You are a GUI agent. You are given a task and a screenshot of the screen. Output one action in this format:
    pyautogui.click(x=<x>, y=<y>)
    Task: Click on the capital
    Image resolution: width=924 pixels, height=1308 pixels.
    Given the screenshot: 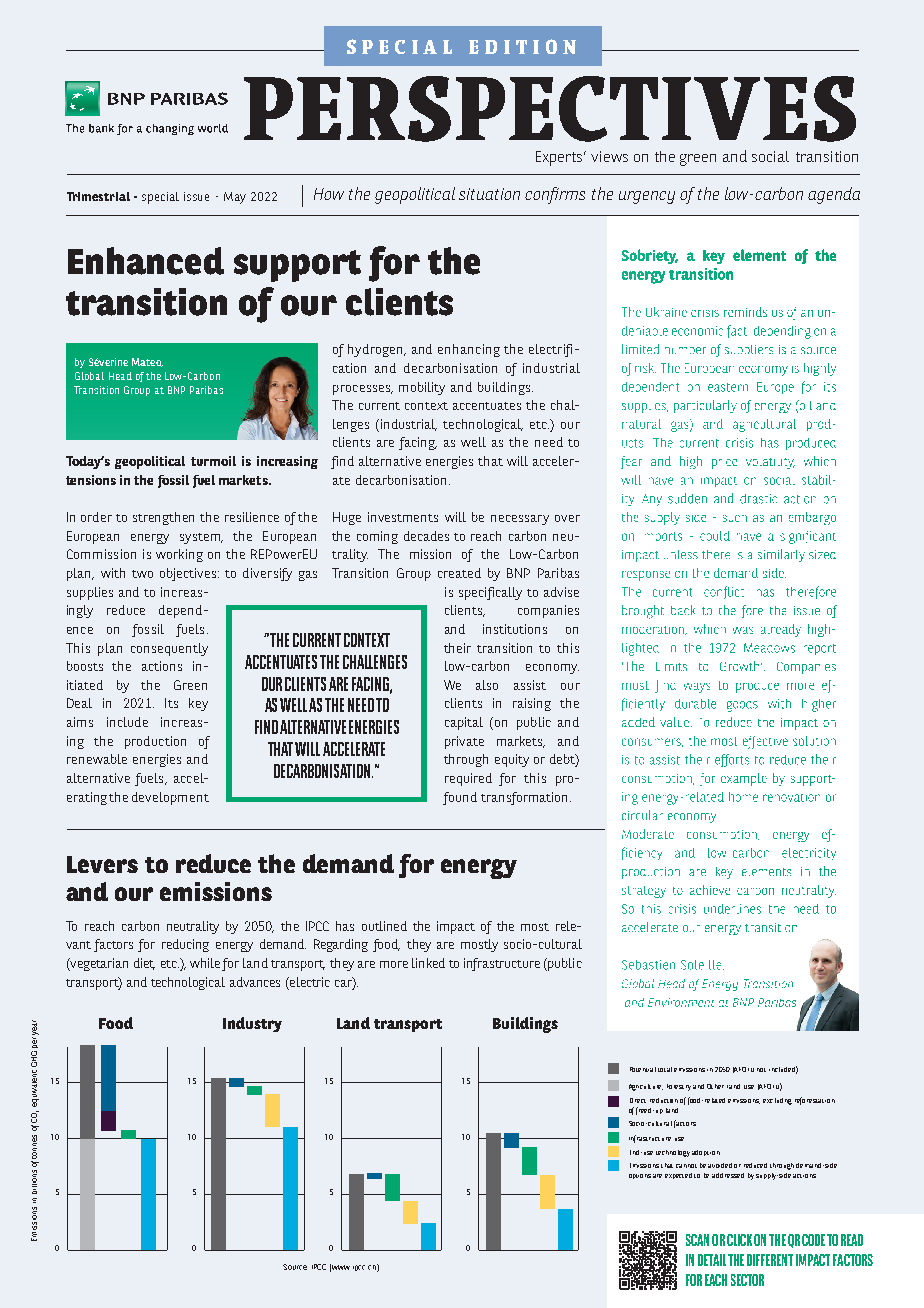 What is the action you would take?
    pyautogui.click(x=464, y=723)
